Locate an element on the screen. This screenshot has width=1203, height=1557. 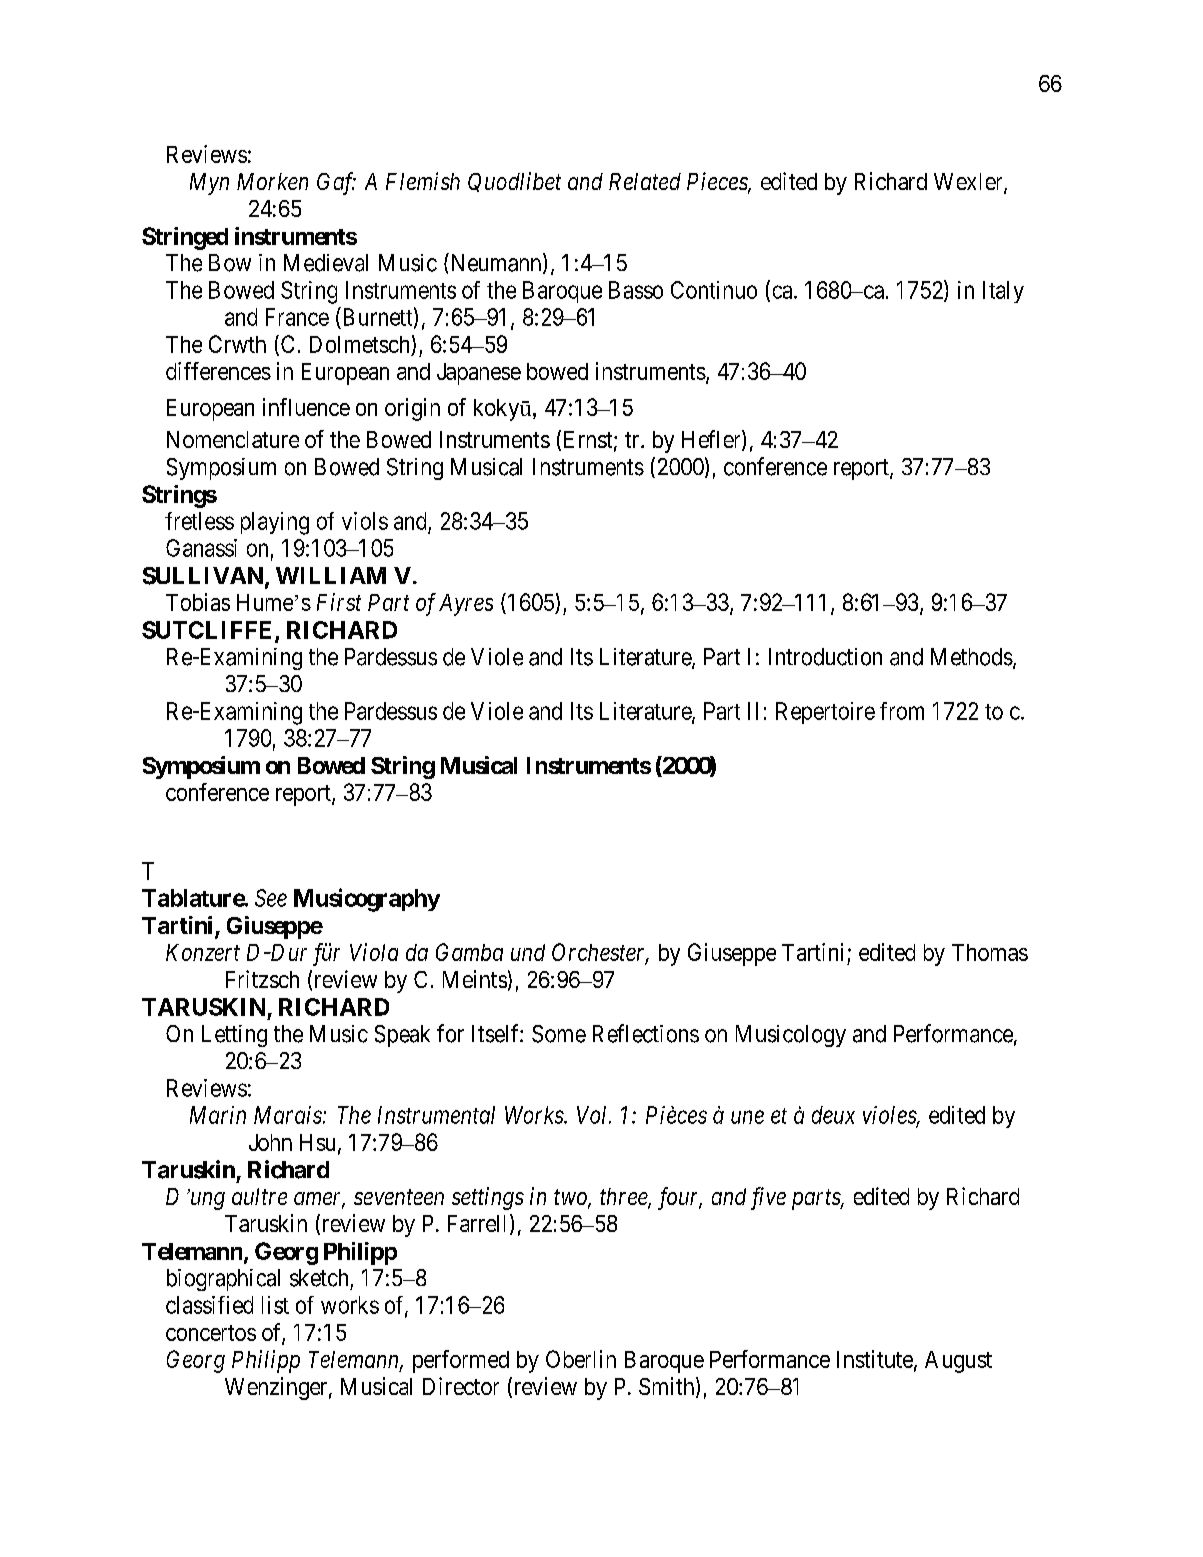
Oberlin is located at coordinates (581, 1359).
